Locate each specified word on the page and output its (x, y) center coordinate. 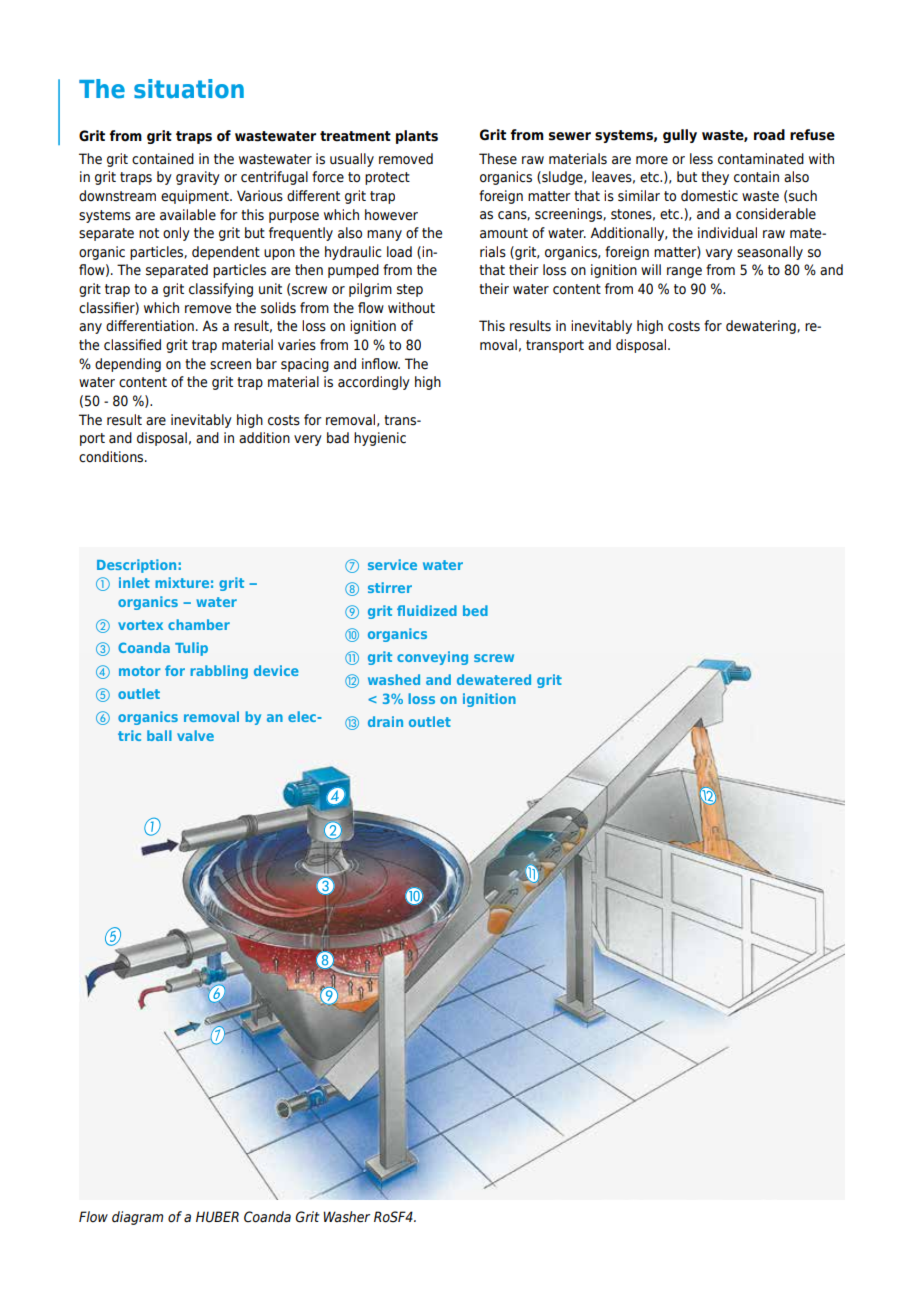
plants (417, 137)
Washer (346, 1217)
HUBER (217, 1217)
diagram (137, 1218)
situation (189, 89)
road (769, 135)
